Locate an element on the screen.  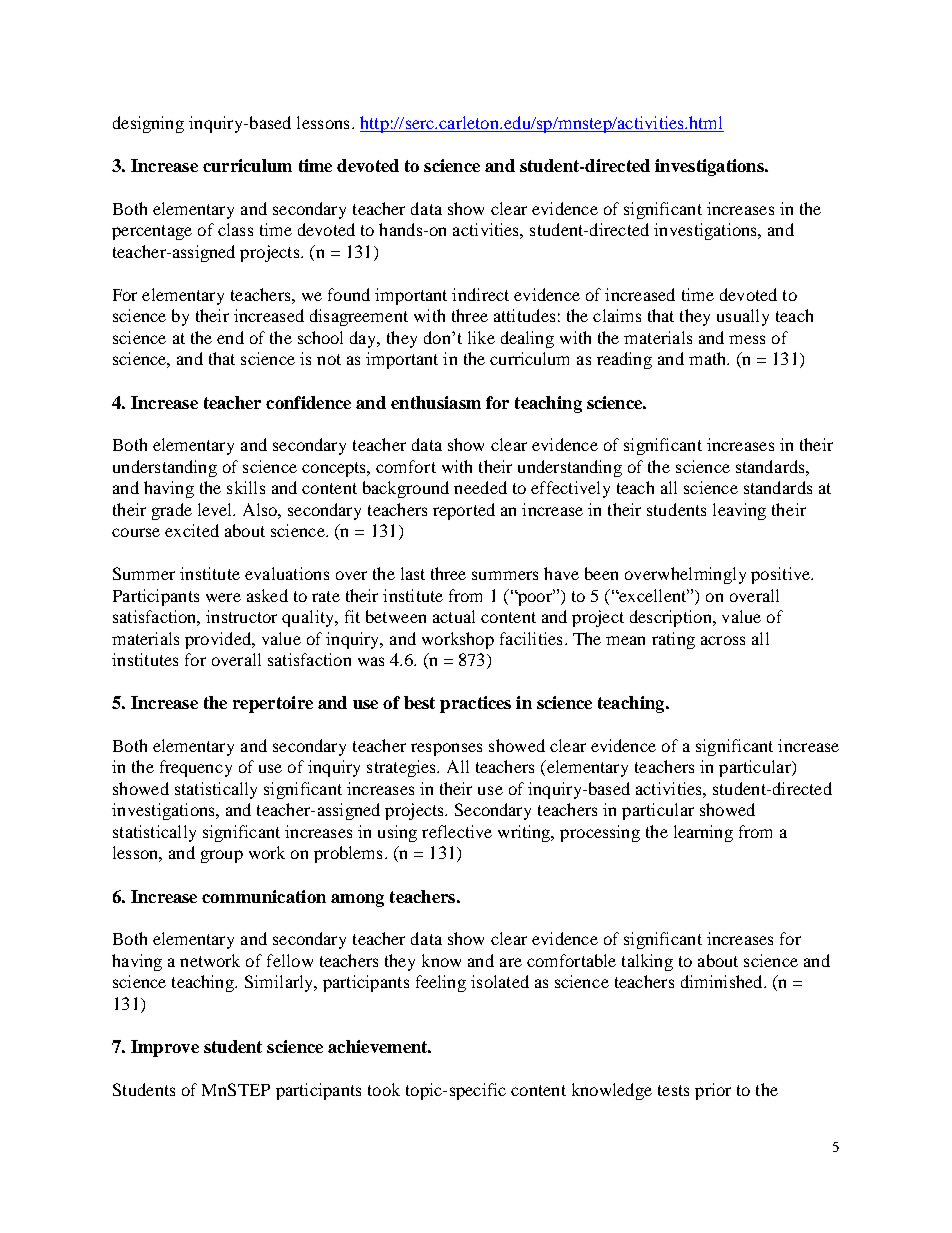
indirect is located at coordinates (480, 294).
